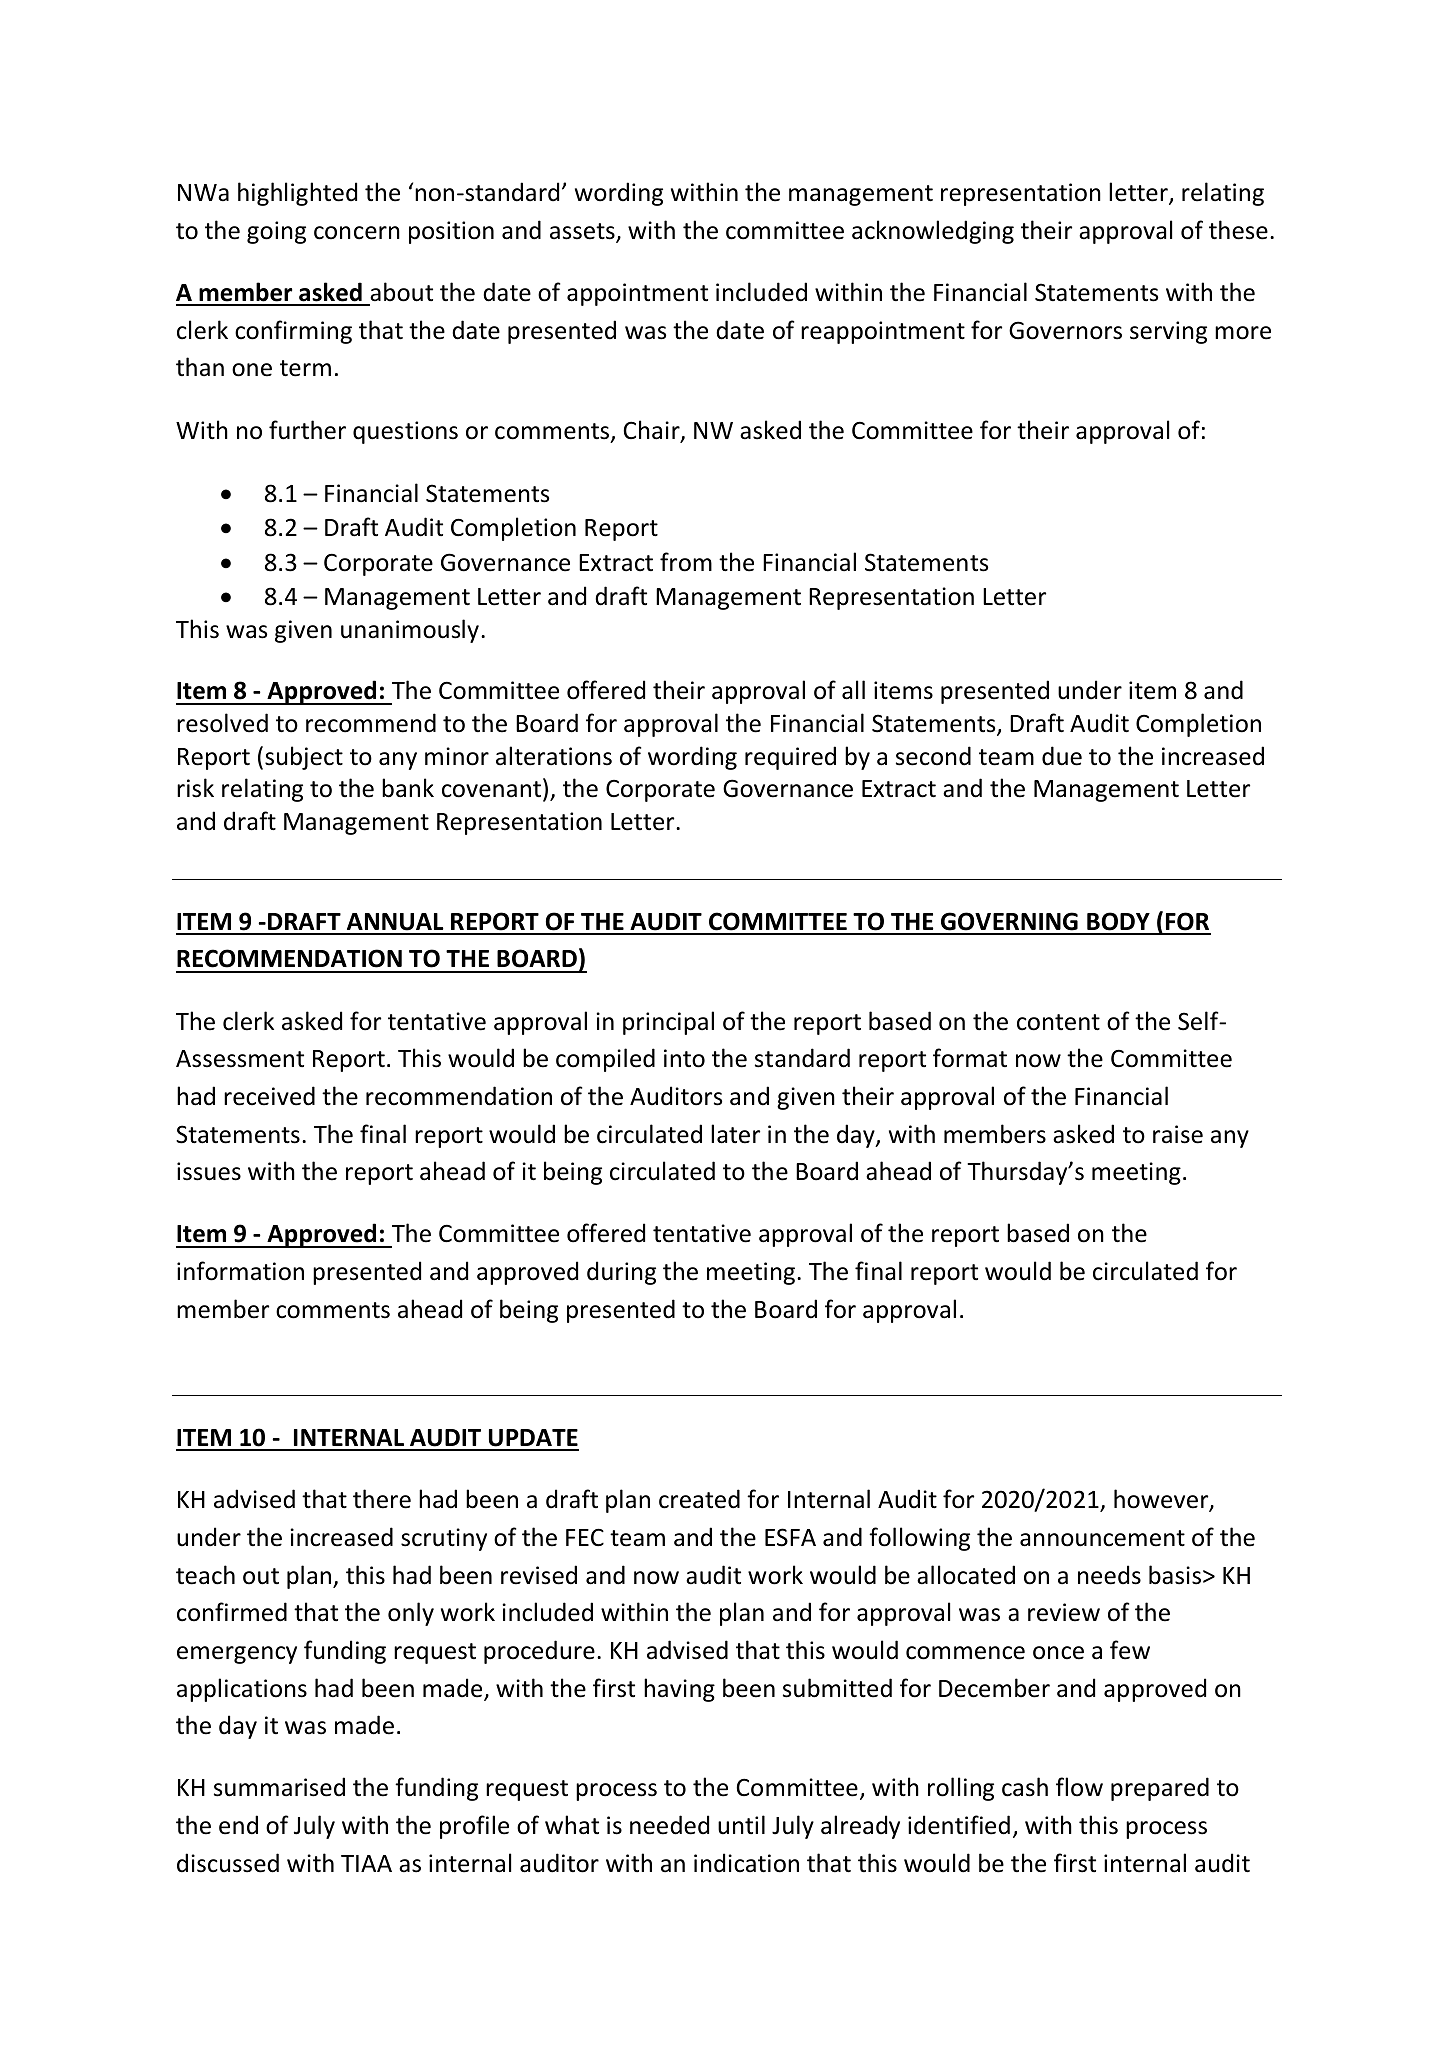 The image size is (1454, 2056). Describe the element at coordinates (790, 758) in the screenshot. I see `required` at that location.
